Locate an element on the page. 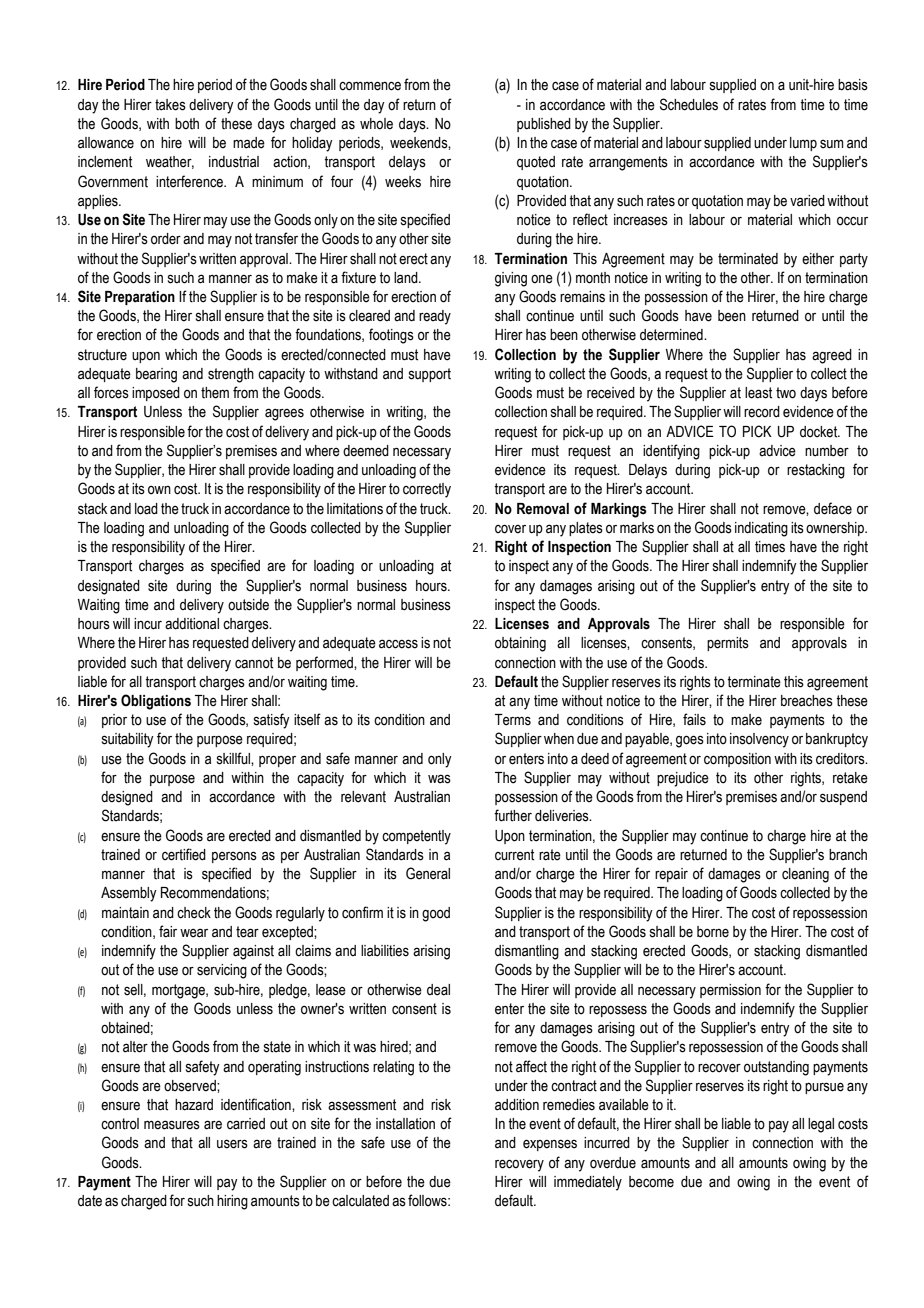 This document has width=924, height=1308. certified is located at coordinates (184, 854).
